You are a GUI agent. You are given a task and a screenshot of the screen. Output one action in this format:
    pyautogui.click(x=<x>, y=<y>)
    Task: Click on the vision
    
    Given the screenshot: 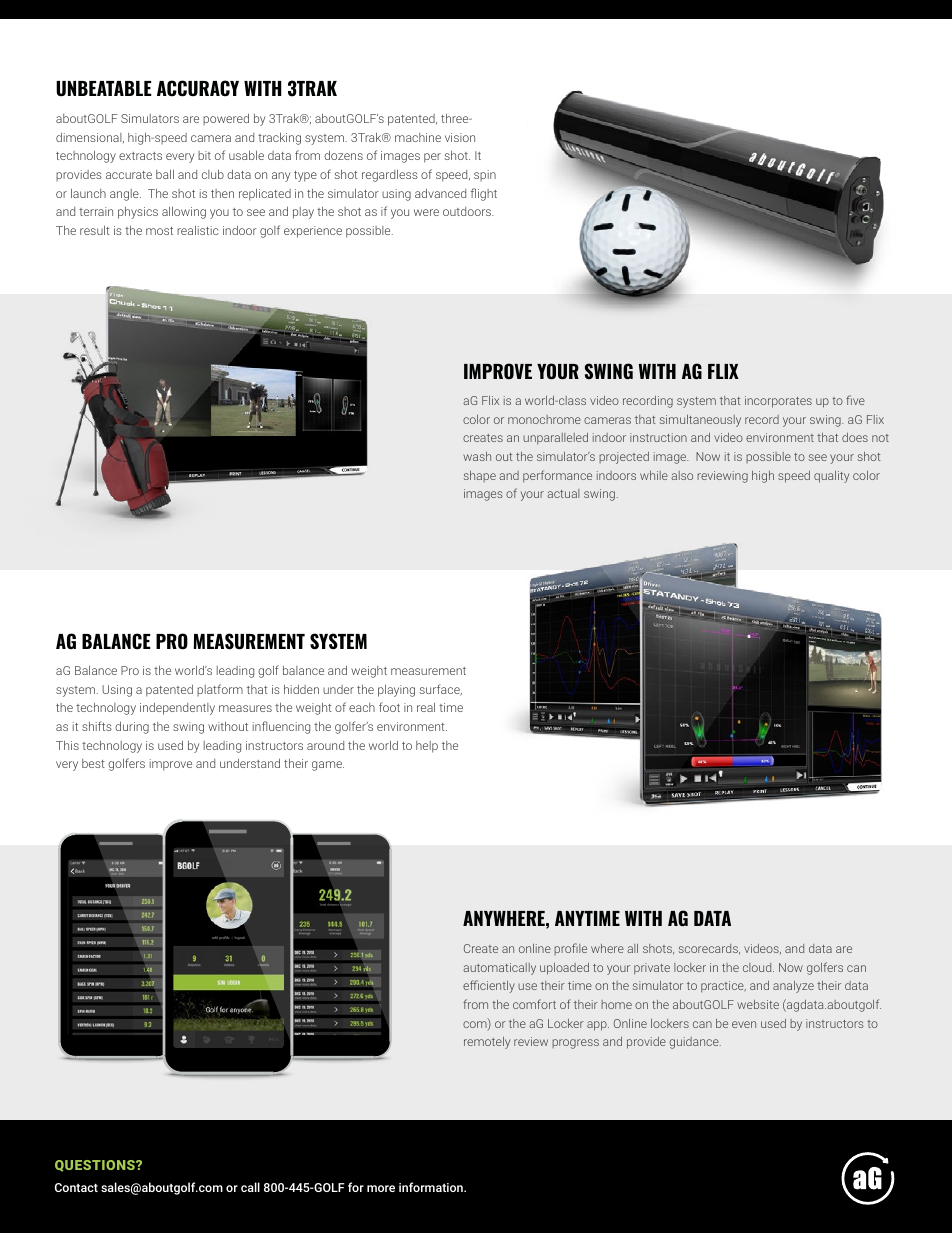 What is the action you would take?
    pyautogui.click(x=460, y=137)
